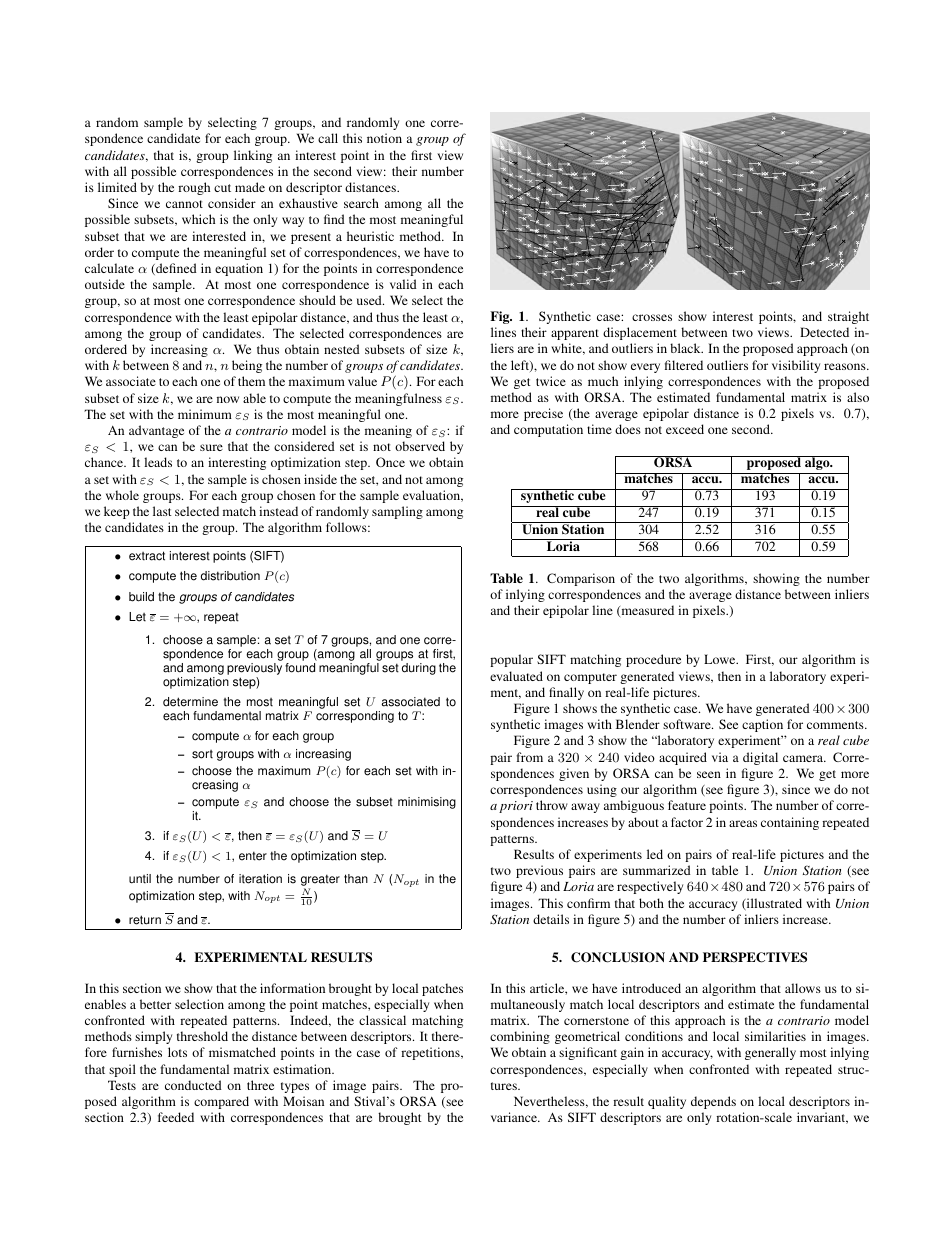 The height and width of the screenshot is (1233, 952). I want to click on minimum, so click(205, 414).
